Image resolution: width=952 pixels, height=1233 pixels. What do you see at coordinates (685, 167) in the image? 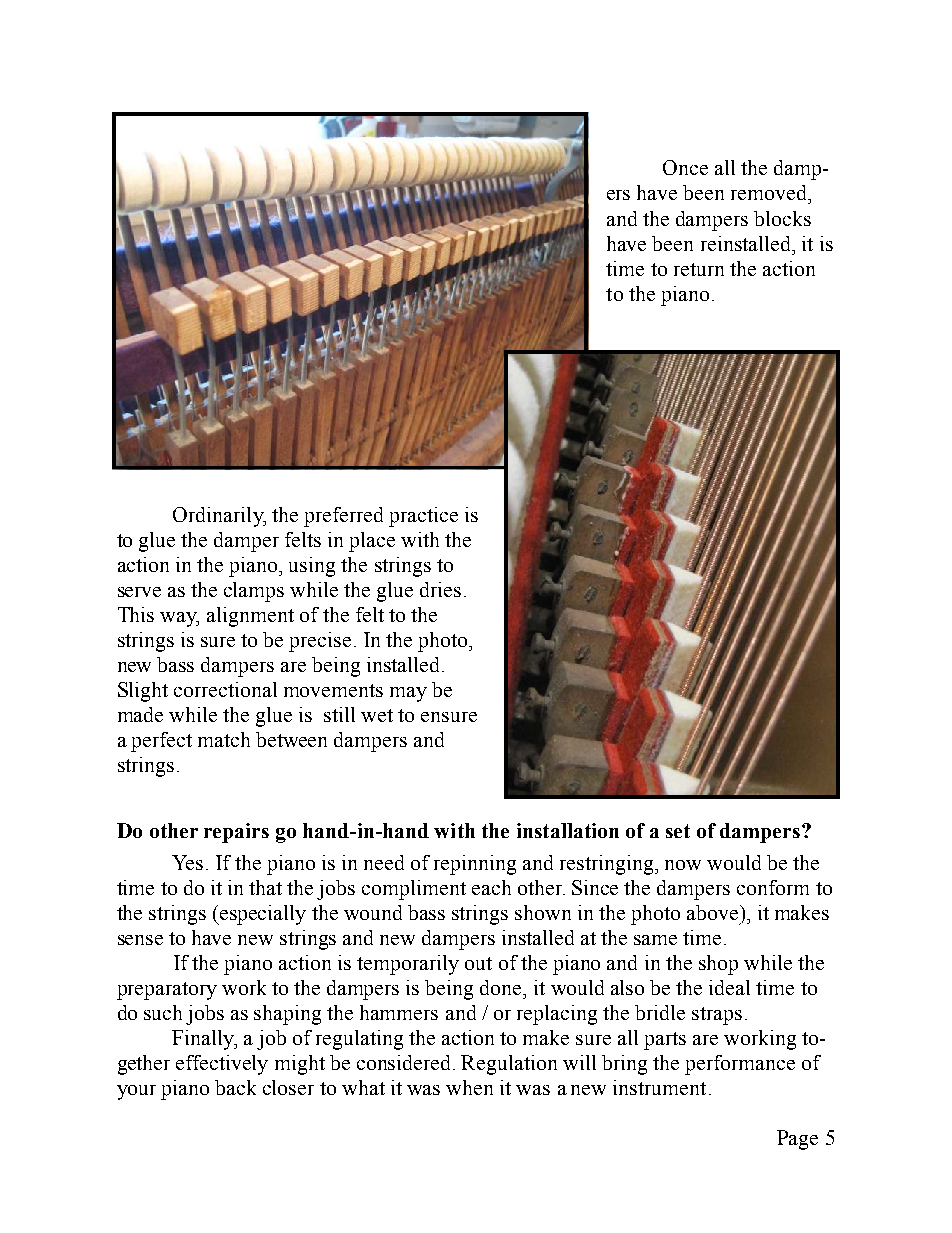
I see `Once` at bounding box center [685, 167].
